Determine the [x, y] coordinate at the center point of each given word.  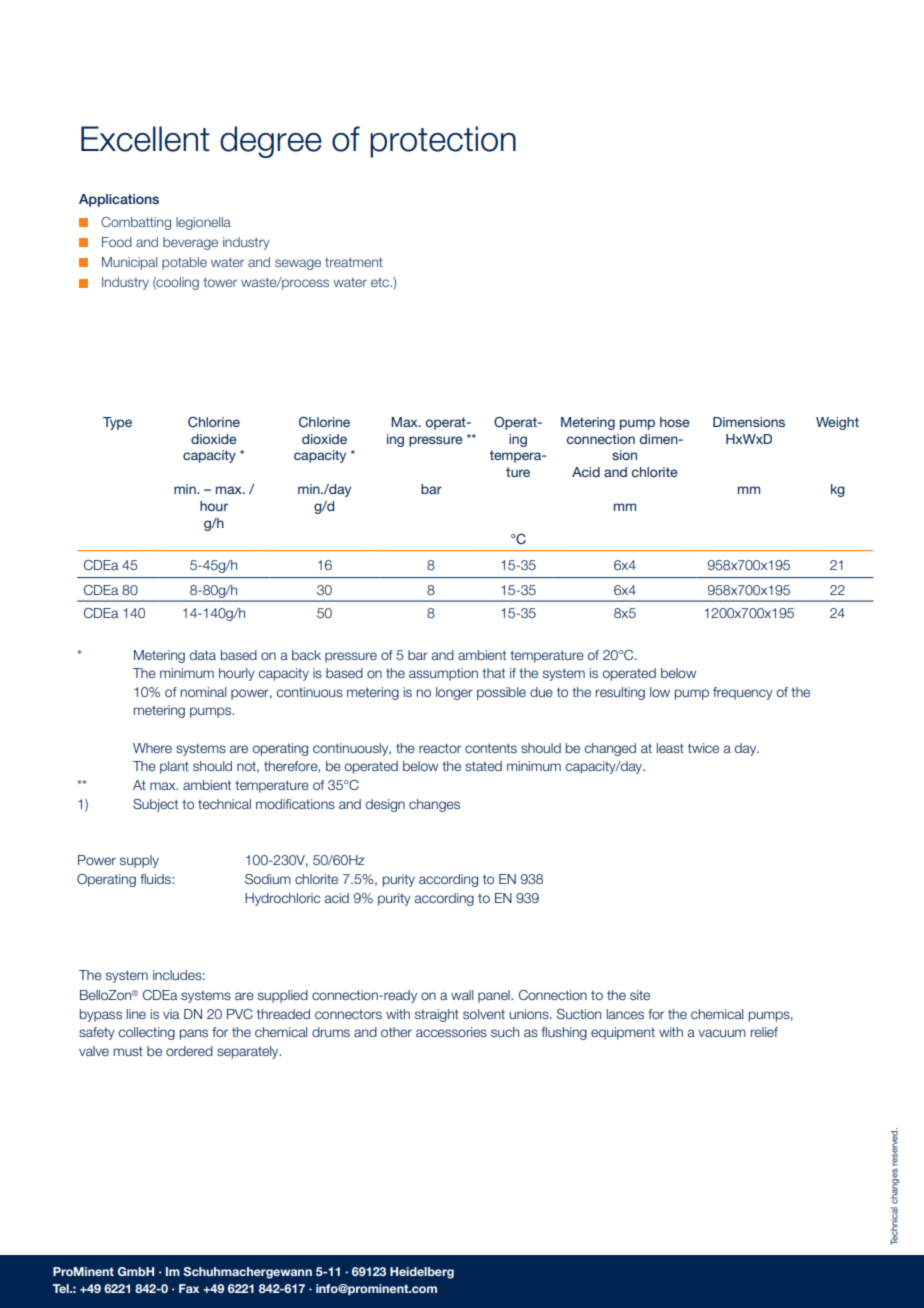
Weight [837, 423]
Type [117, 423]
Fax [189, 1288]
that [493, 673]
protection [443, 142]
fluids [156, 879]
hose [674, 422]
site [640, 995]
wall [462, 995]
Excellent [145, 139]
